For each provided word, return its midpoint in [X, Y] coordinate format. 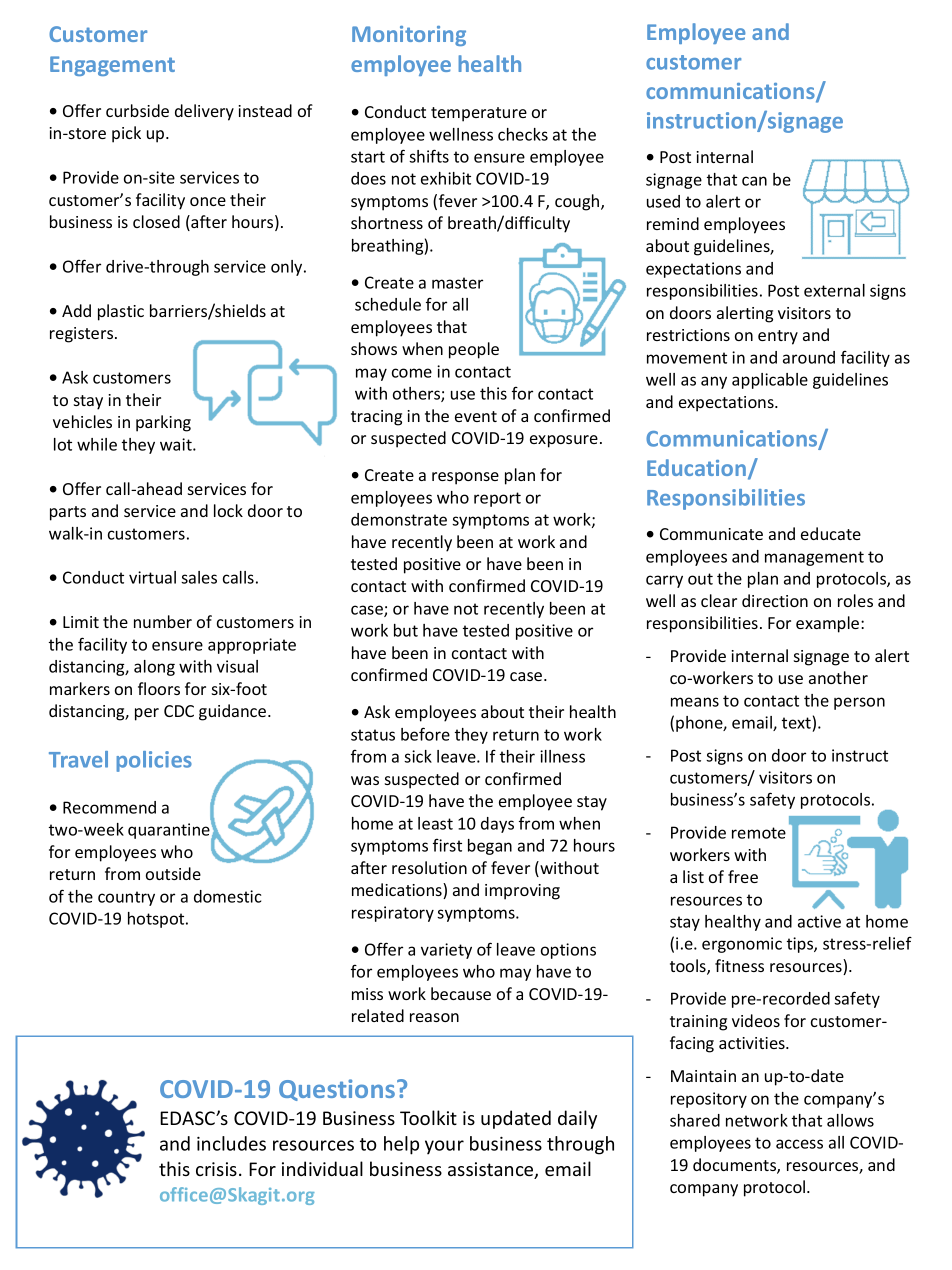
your [444, 1147]
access [799, 1144]
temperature [479, 114]
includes [231, 1143]
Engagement [112, 66]
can [754, 181]
